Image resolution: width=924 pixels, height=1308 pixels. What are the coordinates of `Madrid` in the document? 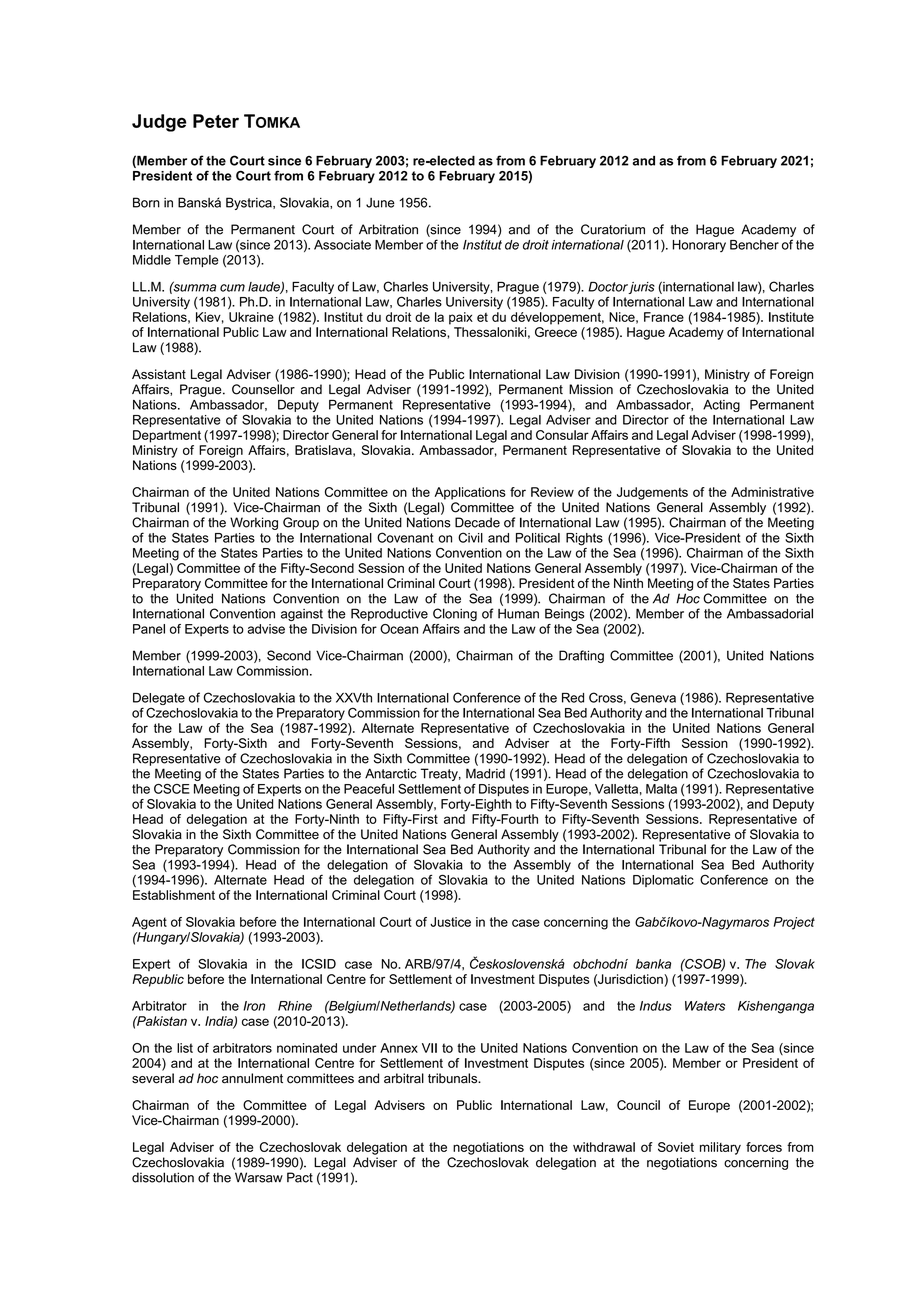 It's located at (485, 773).
